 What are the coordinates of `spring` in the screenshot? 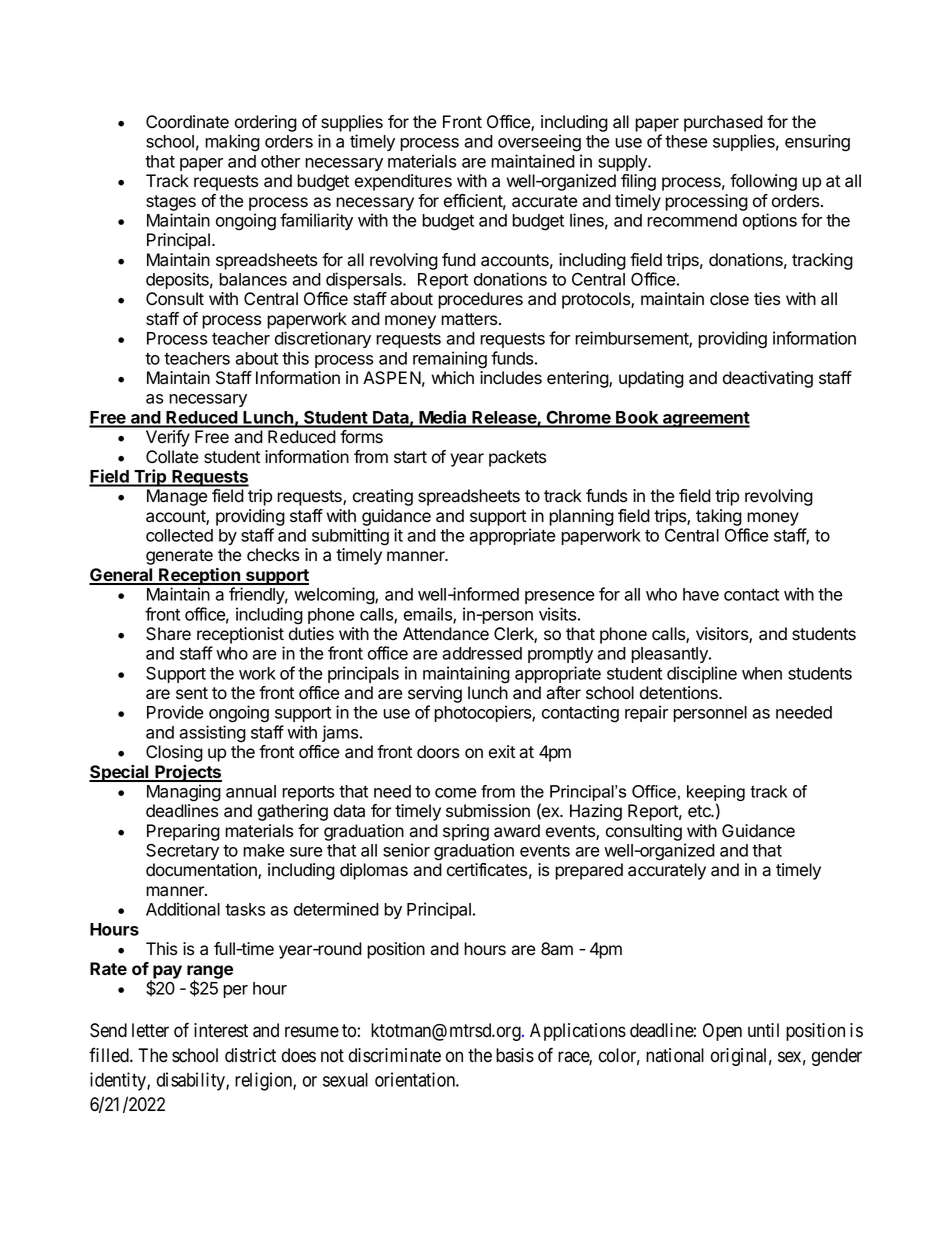 It's located at (466, 832).
